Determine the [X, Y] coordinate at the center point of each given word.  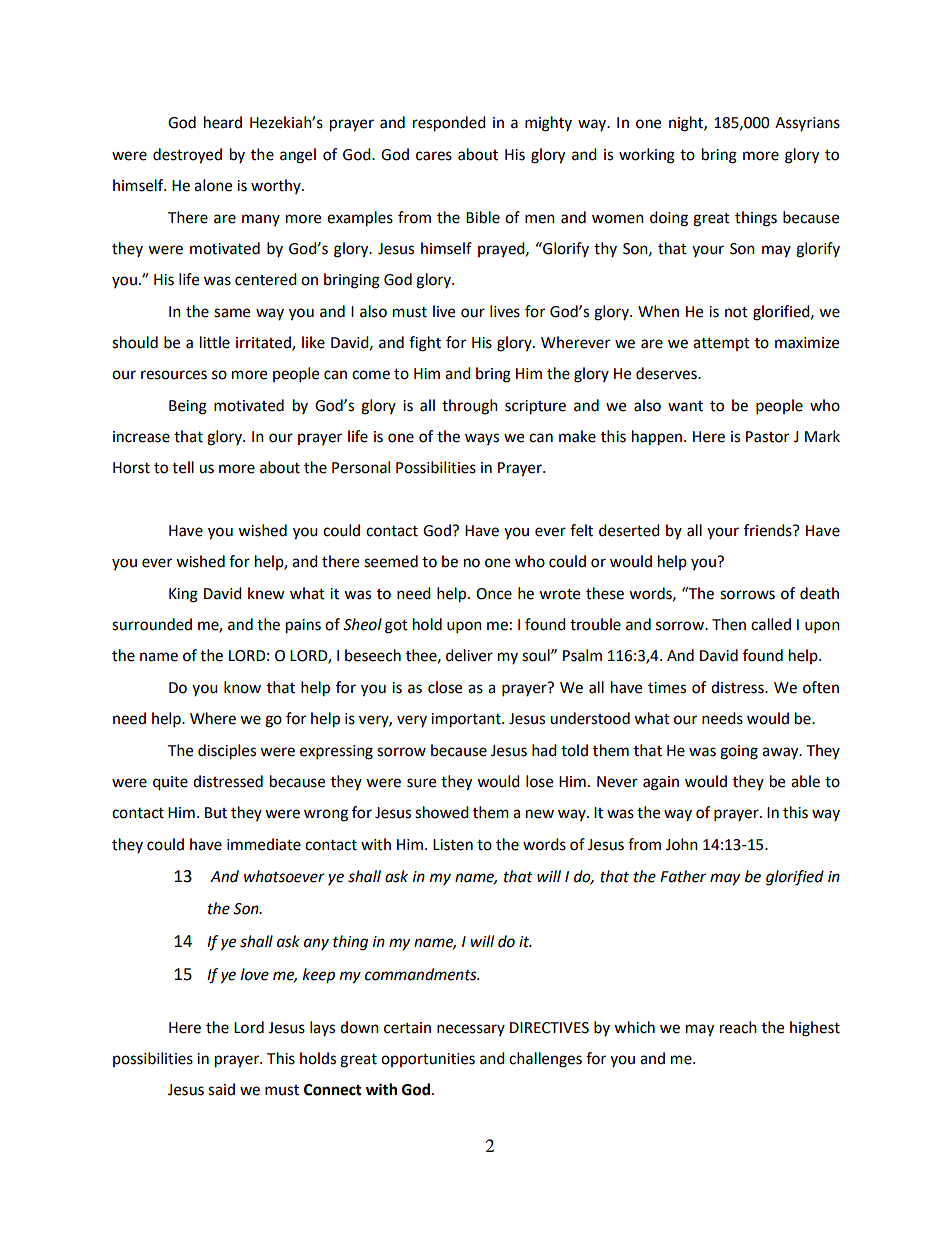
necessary [471, 1030]
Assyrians [807, 124]
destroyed [187, 156]
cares [434, 156]
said [221, 1089]
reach [738, 1027]
